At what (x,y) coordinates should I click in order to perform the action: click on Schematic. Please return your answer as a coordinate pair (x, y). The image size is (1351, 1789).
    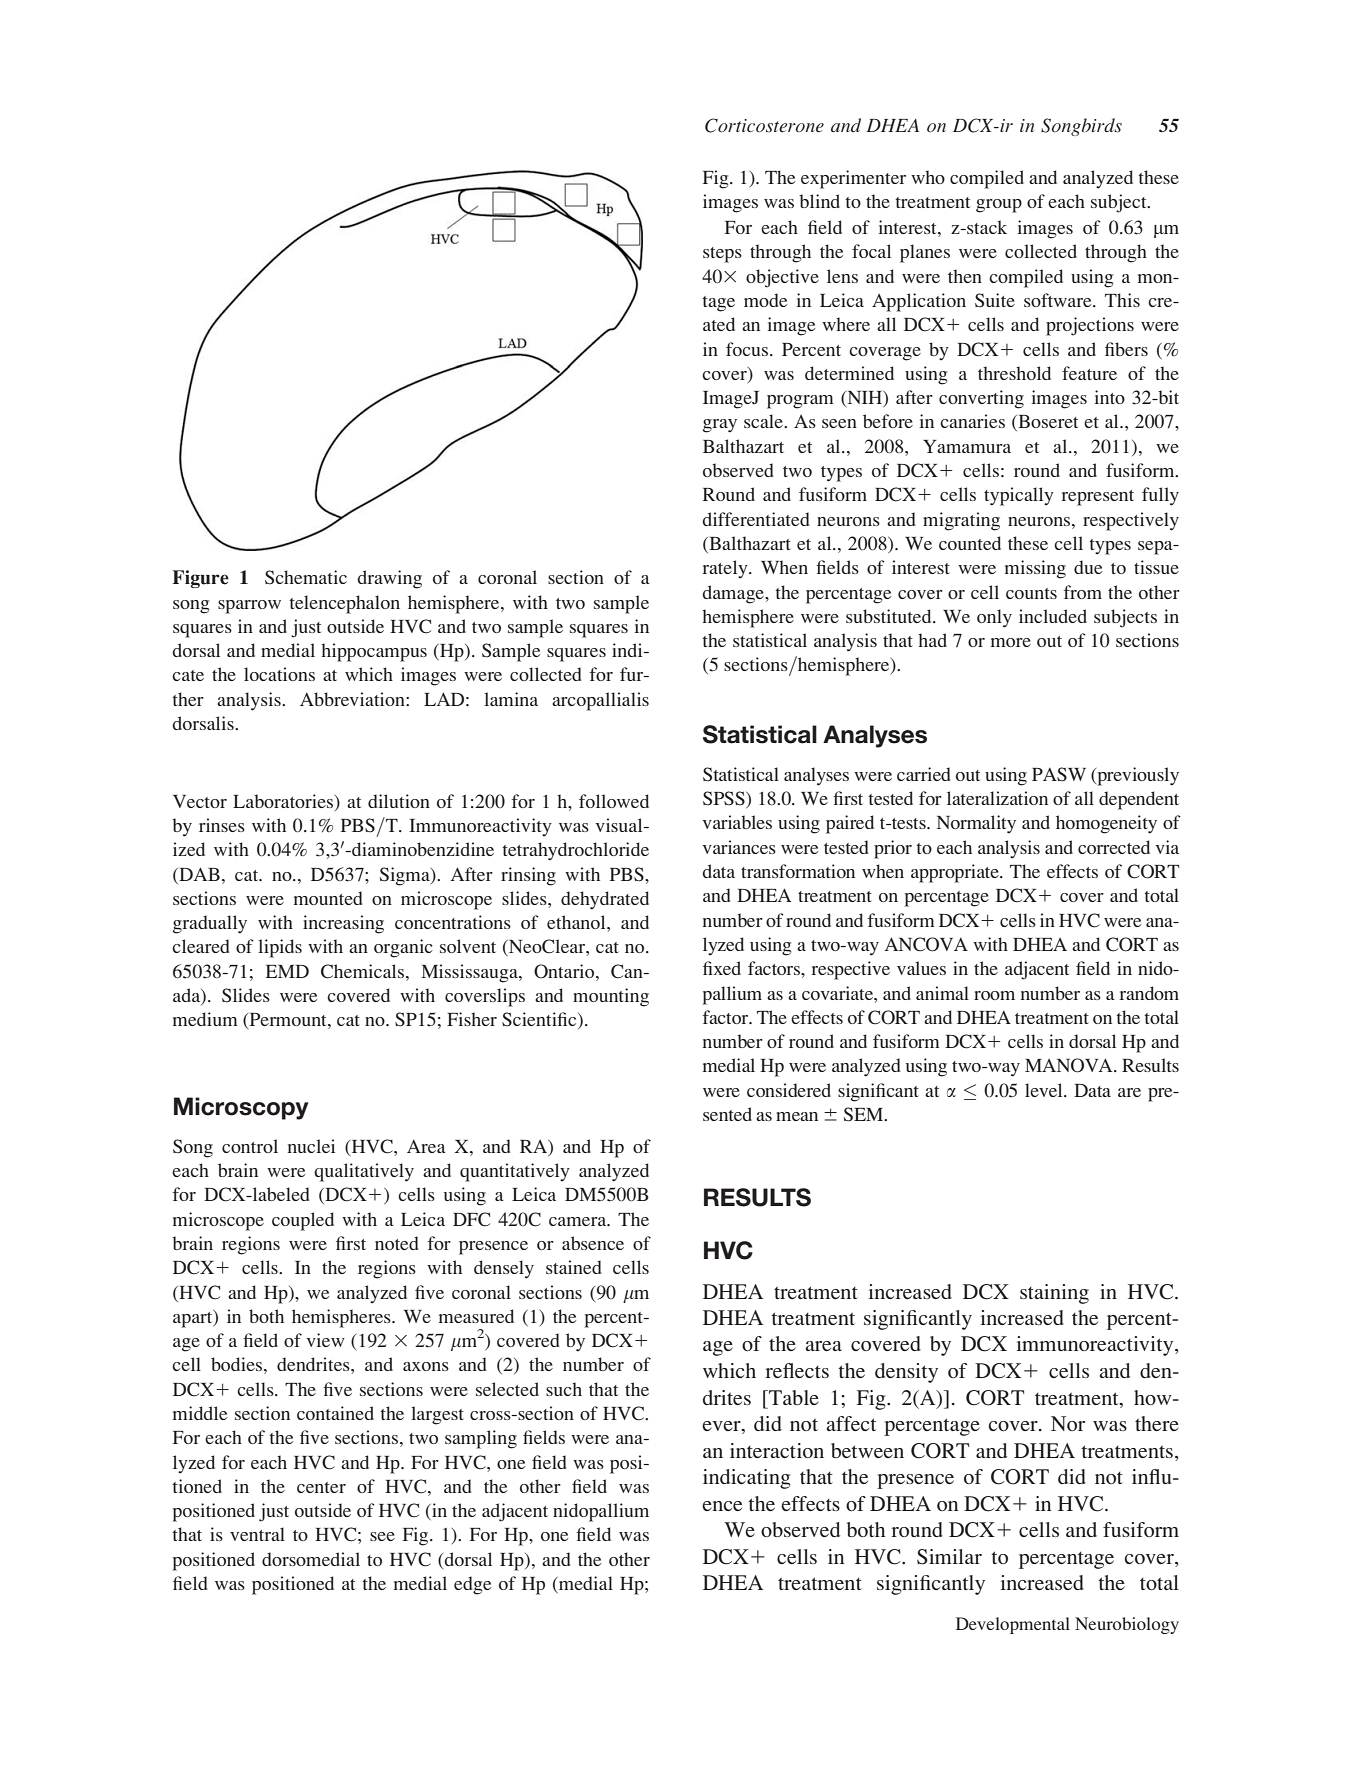
    Looking at the image, I should click on (306, 577).
